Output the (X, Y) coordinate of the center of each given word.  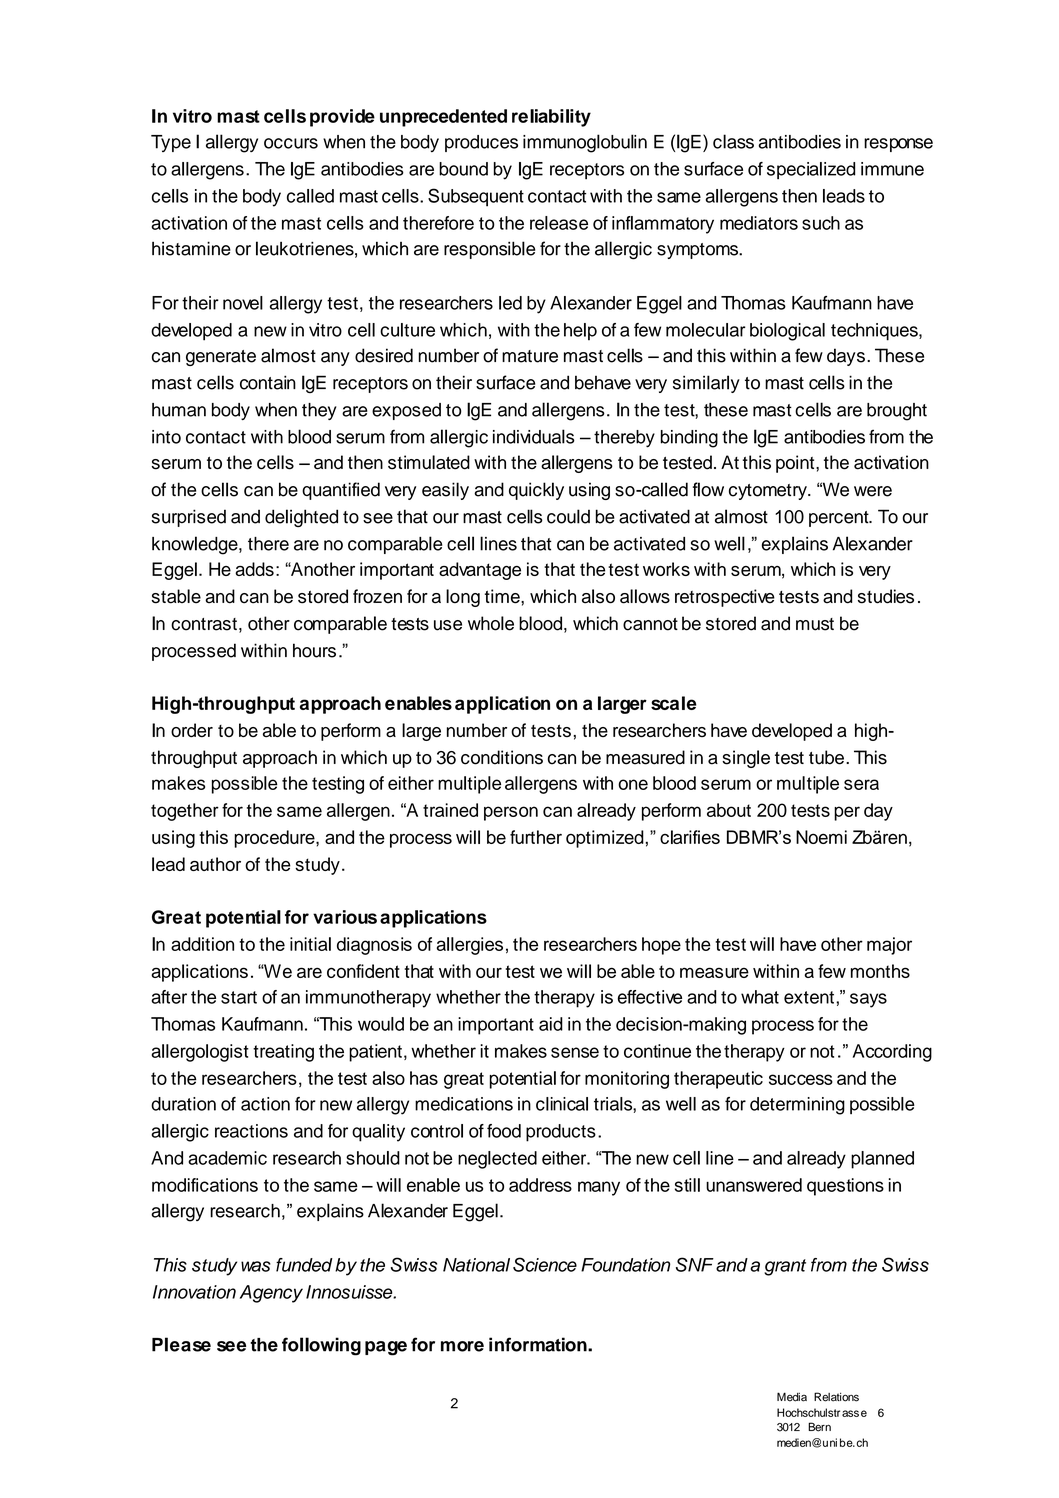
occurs (291, 143)
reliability (551, 118)
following (321, 1346)
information (539, 1344)
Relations (836, 1397)
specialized (811, 170)
